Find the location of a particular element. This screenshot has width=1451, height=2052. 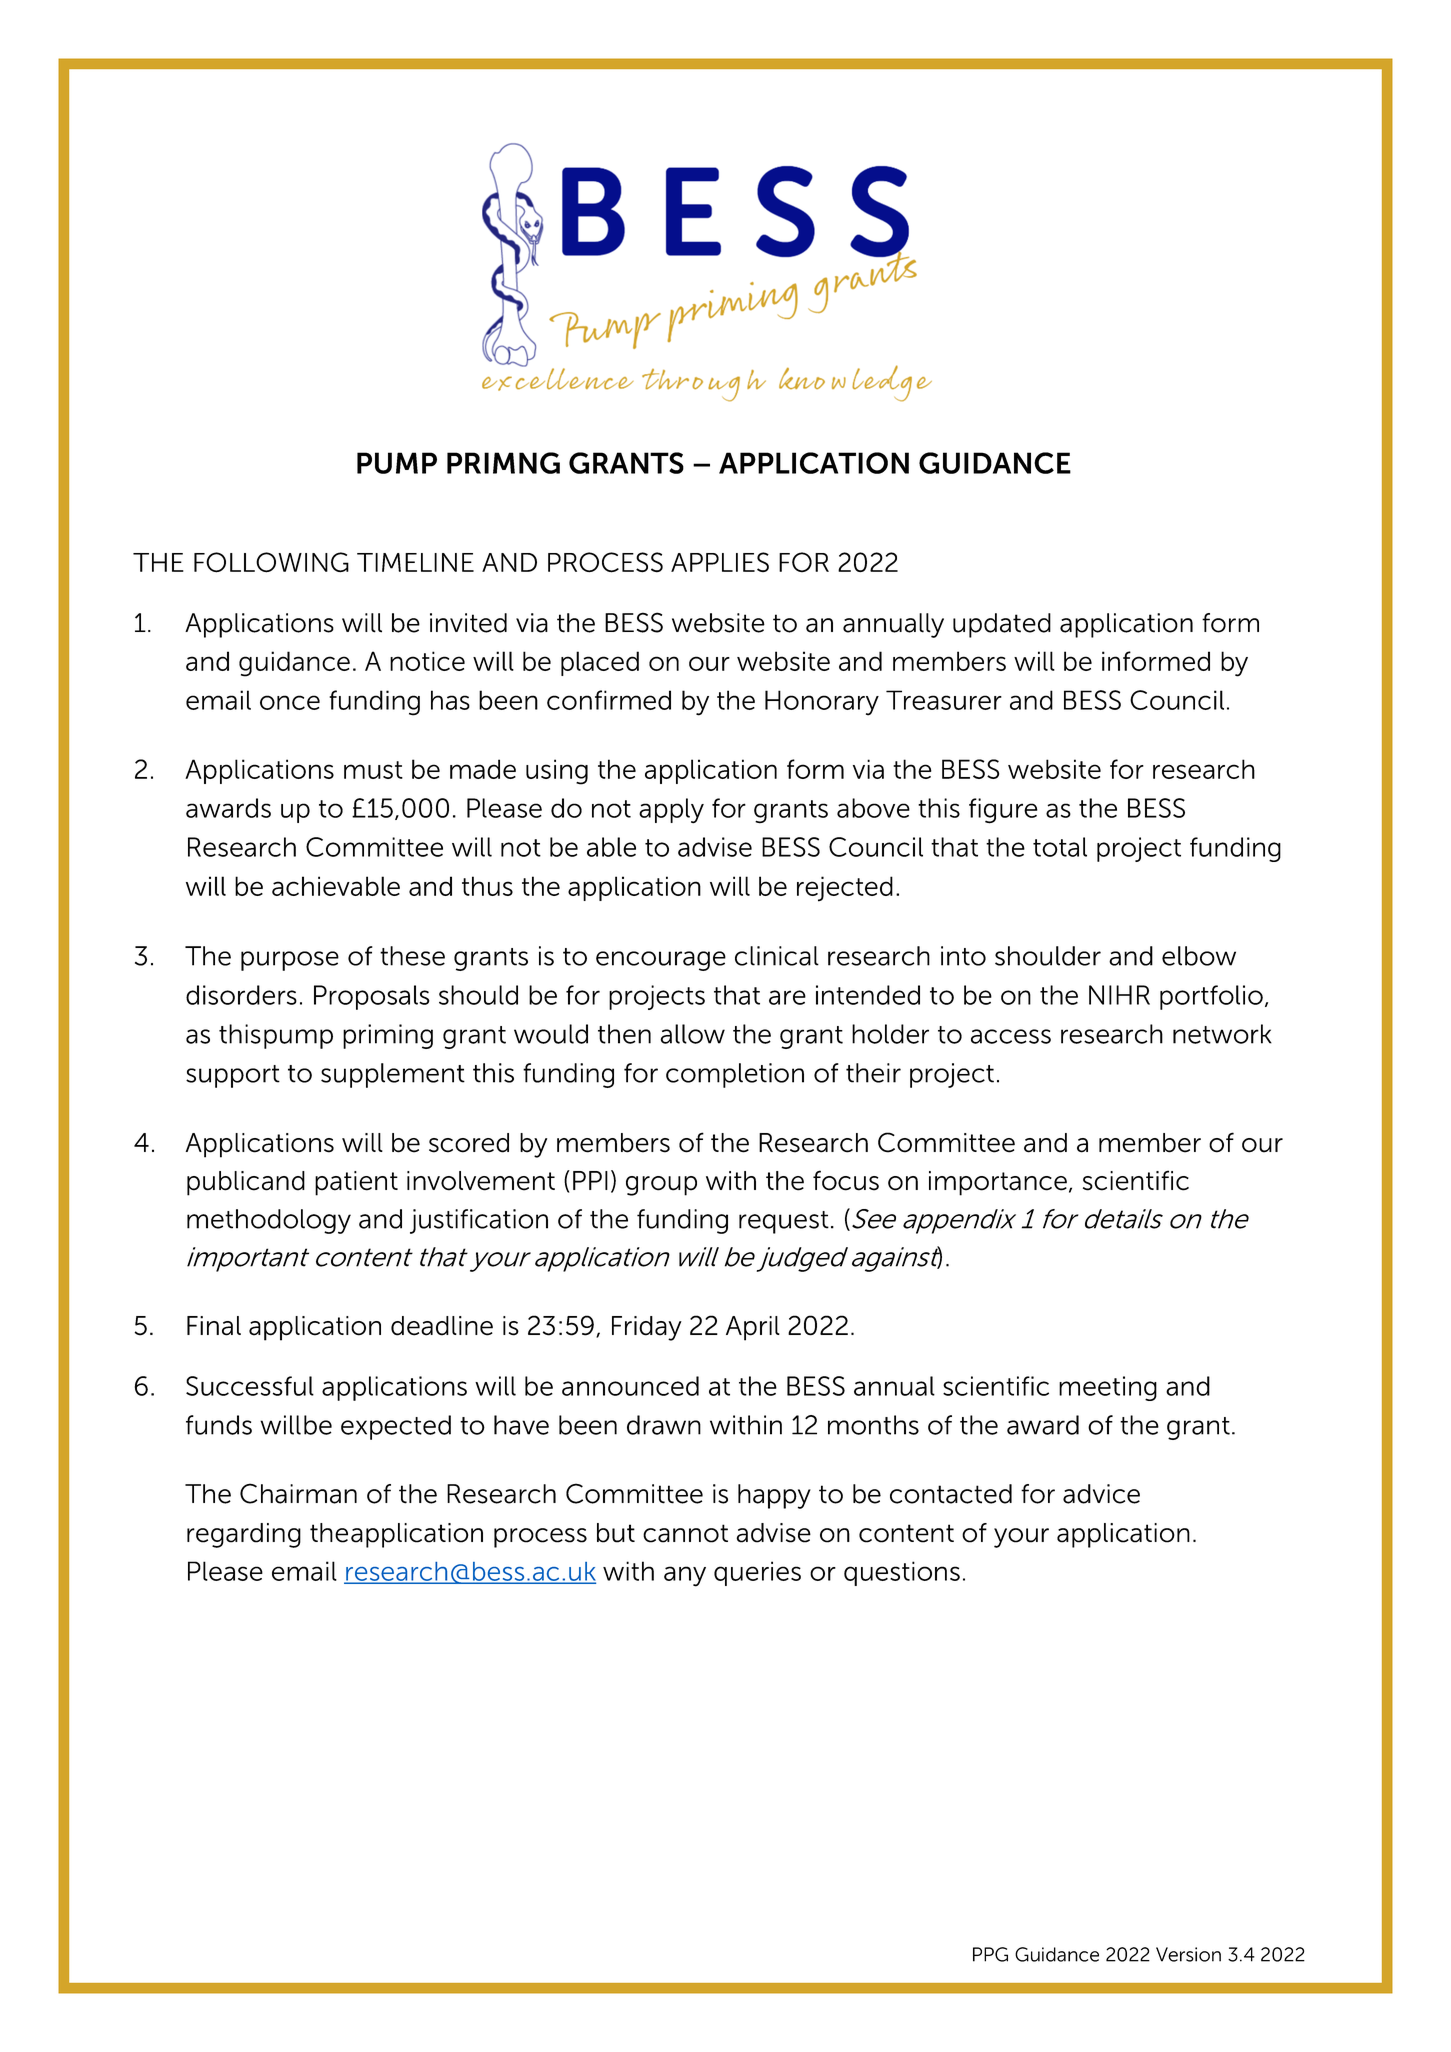

Version is located at coordinates (1188, 1954).
